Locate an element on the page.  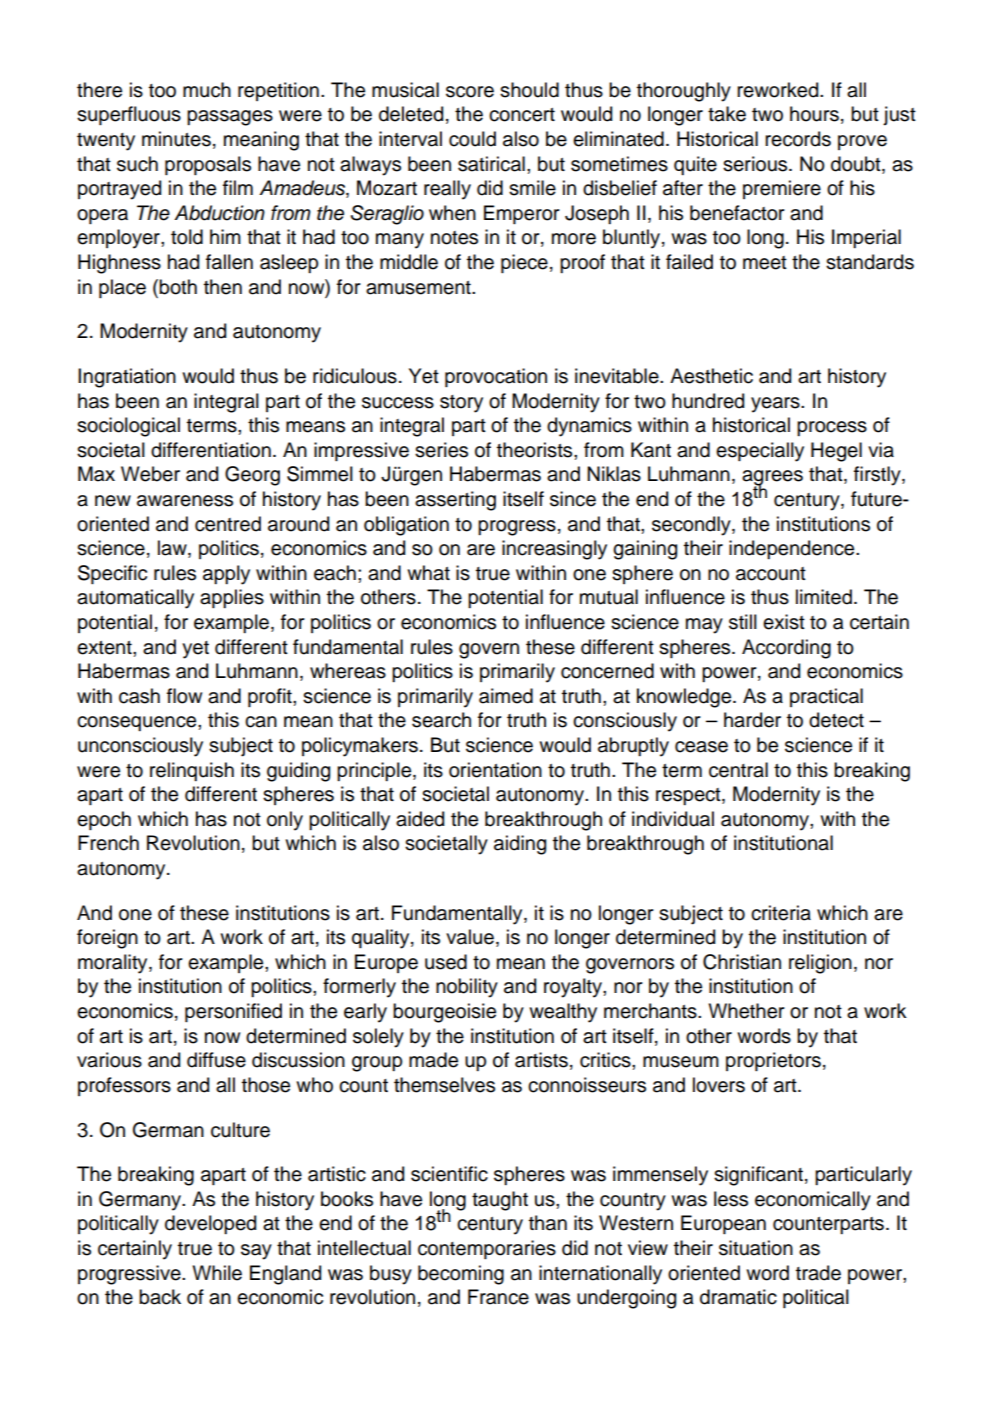
sociological is located at coordinates (128, 427).
